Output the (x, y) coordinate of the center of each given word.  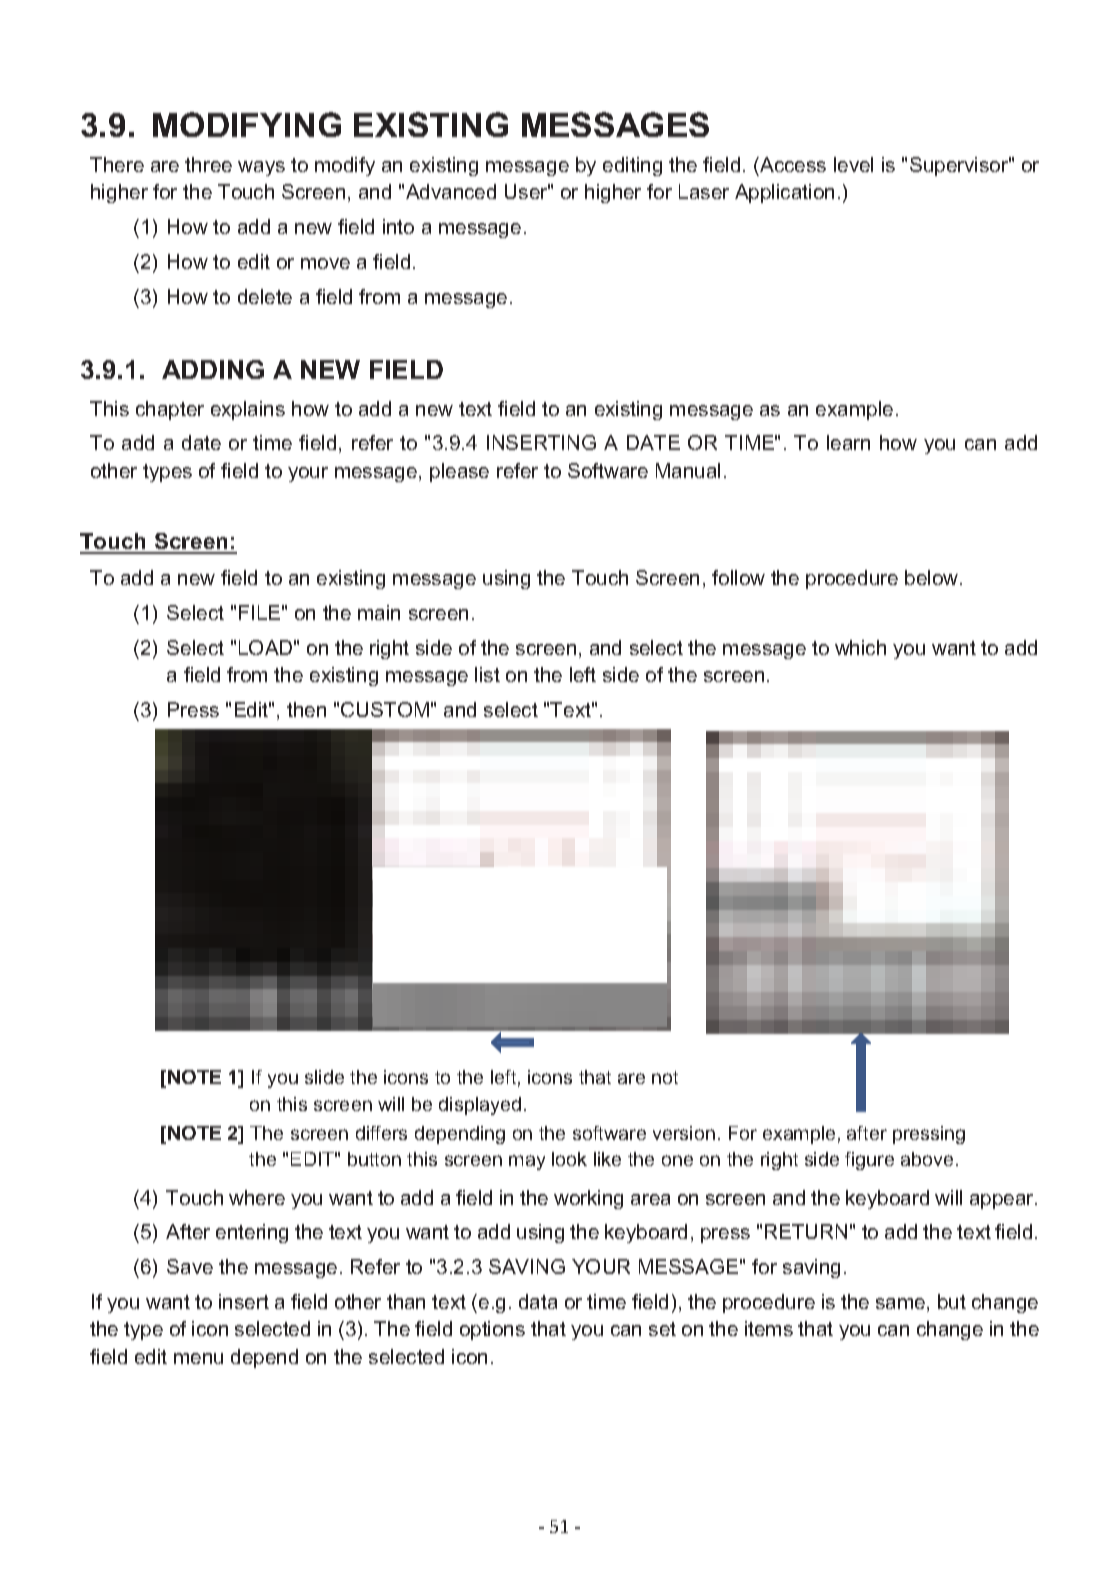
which (860, 647)
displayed (480, 1106)
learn (848, 442)
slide (324, 1077)
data (538, 1301)
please (459, 472)
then (306, 709)
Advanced (451, 191)
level (853, 164)
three (208, 164)
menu (198, 1358)
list (487, 674)
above (927, 1159)
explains (248, 410)
